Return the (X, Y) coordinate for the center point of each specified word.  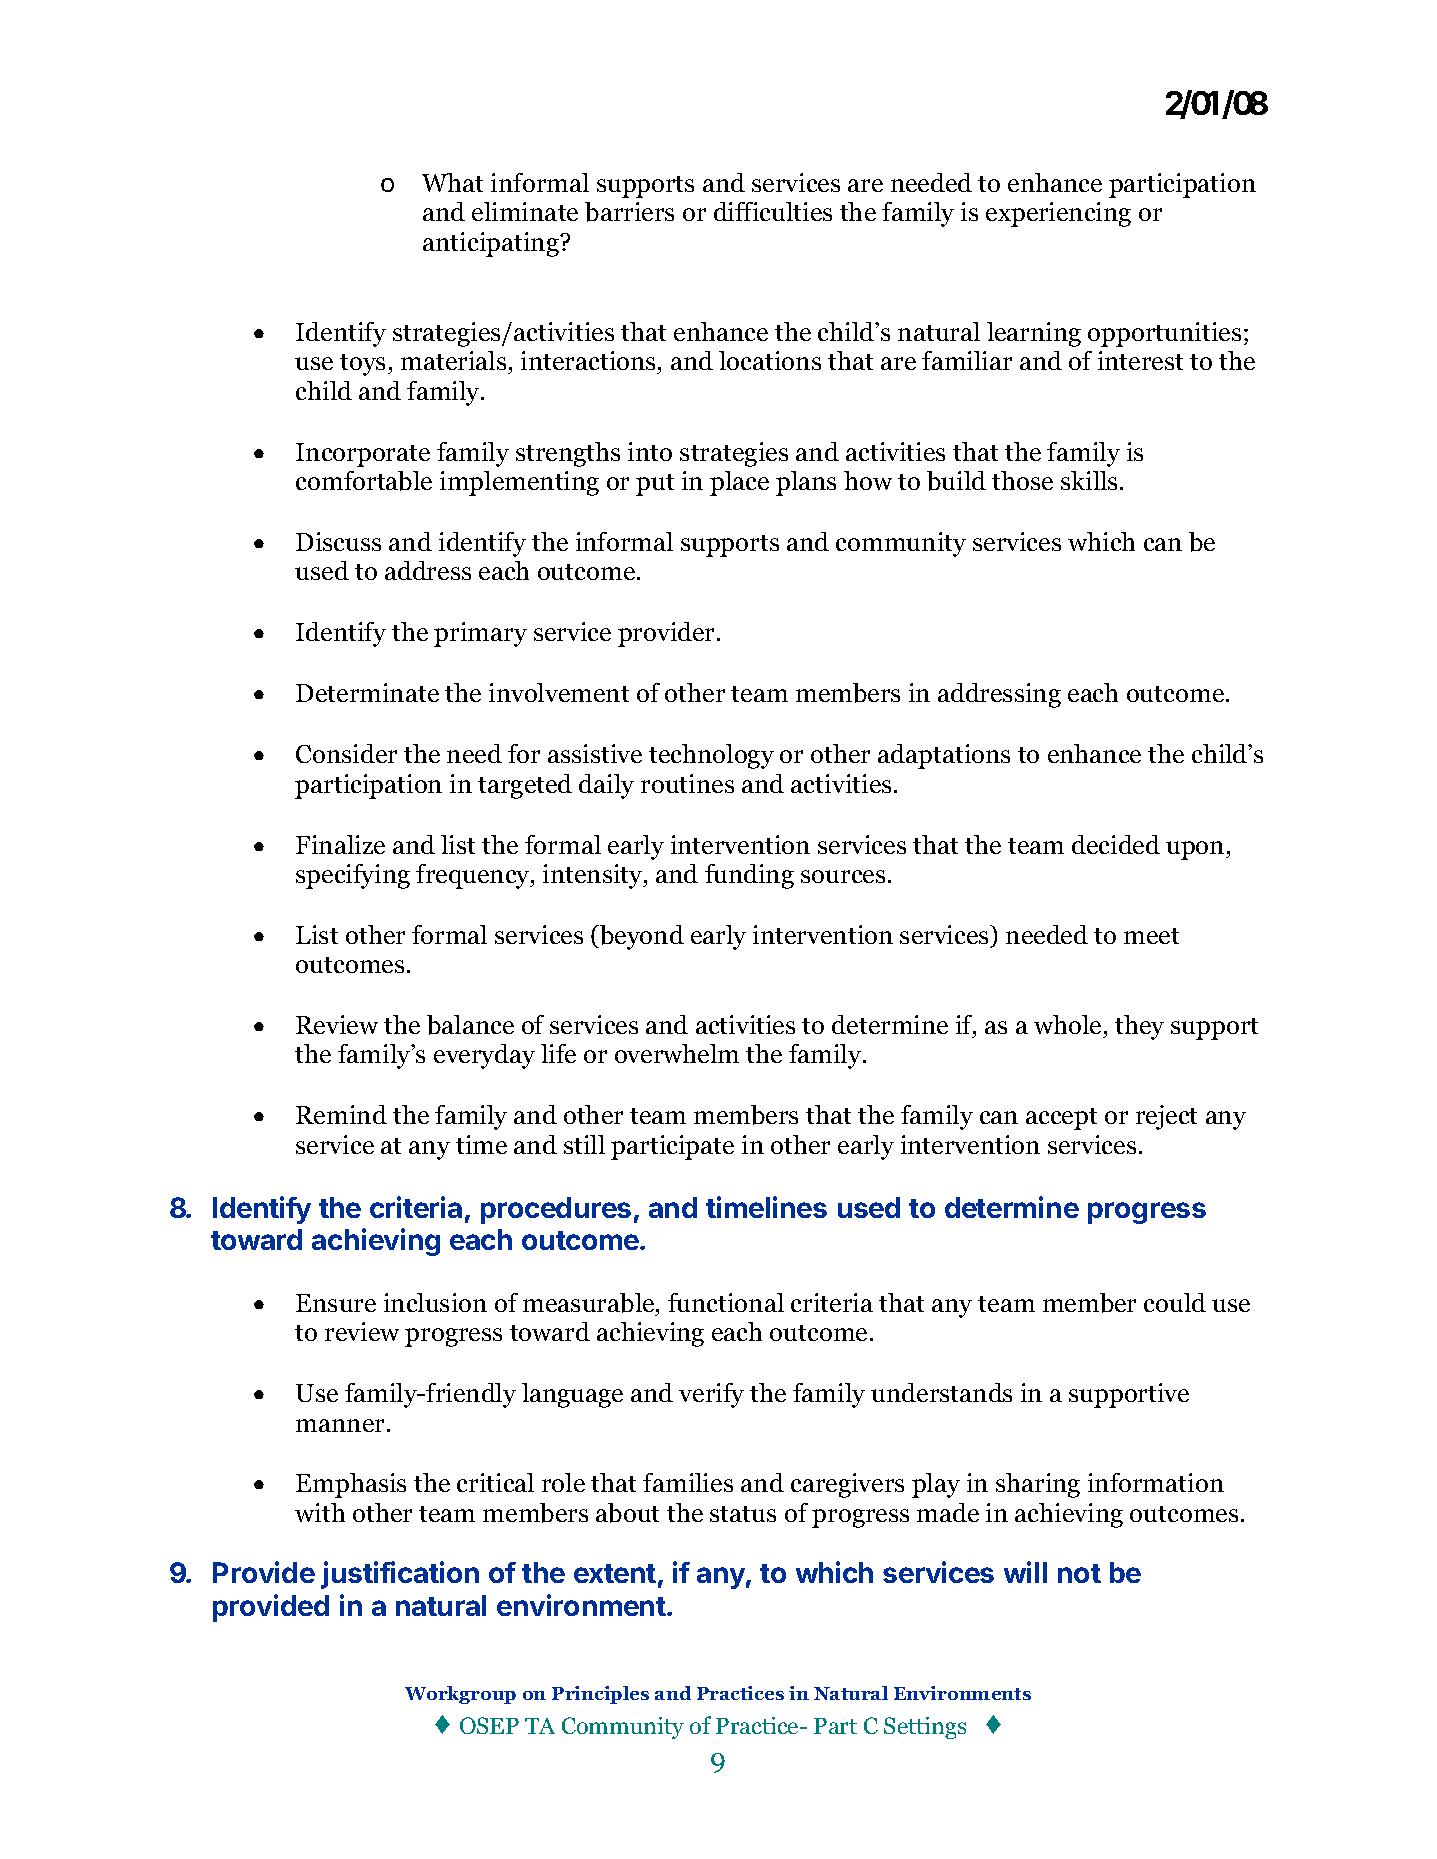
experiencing (1058, 214)
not (1079, 1573)
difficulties (773, 211)
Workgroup (460, 1695)
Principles (600, 1695)
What (452, 182)
